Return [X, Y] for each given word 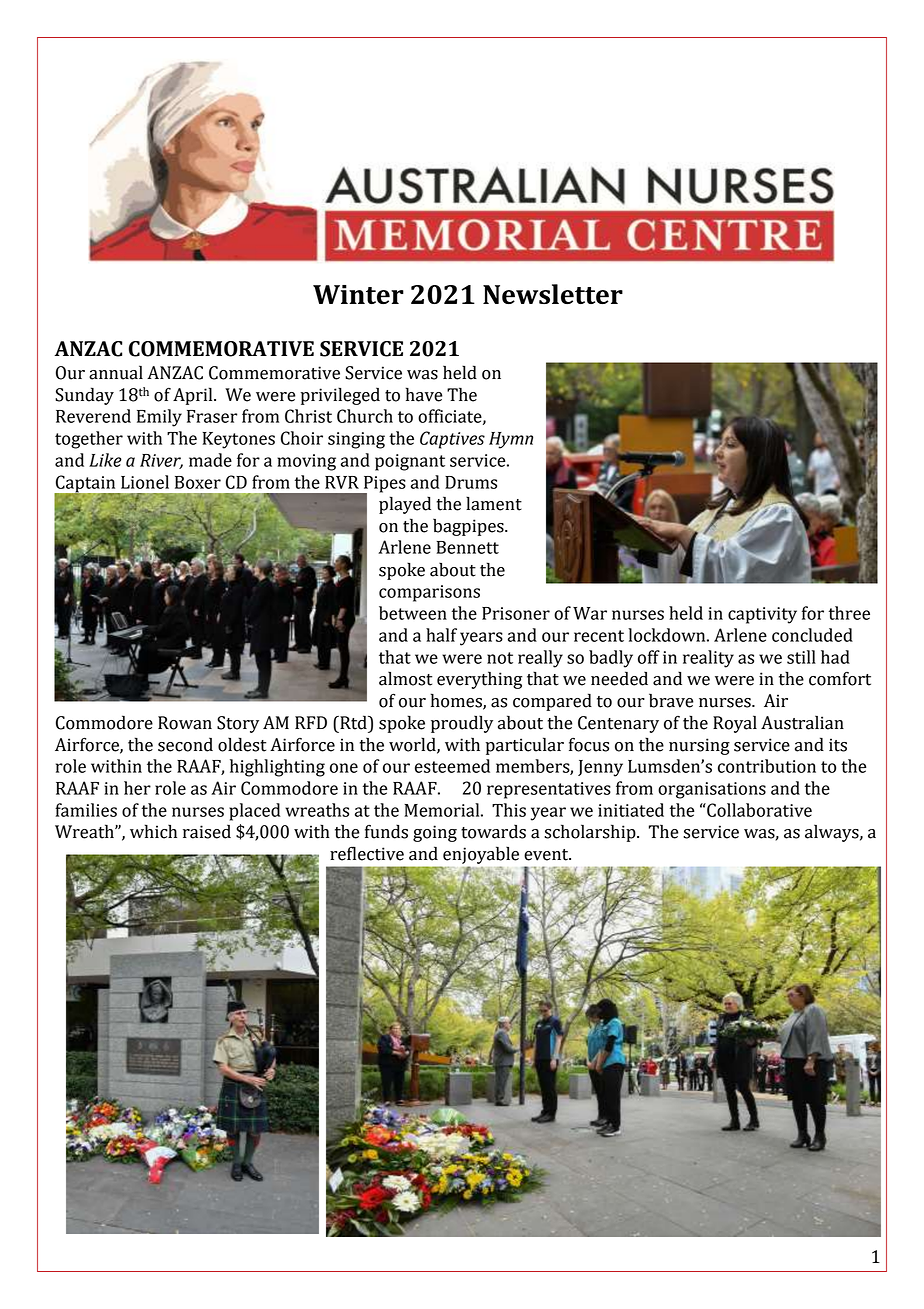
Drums [471, 482]
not [500, 658]
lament [494, 503]
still [801, 657]
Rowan [185, 723]
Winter [358, 294]
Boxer [198, 482]
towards [493, 831]
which [153, 831]
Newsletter [553, 294]
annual [116, 372]
